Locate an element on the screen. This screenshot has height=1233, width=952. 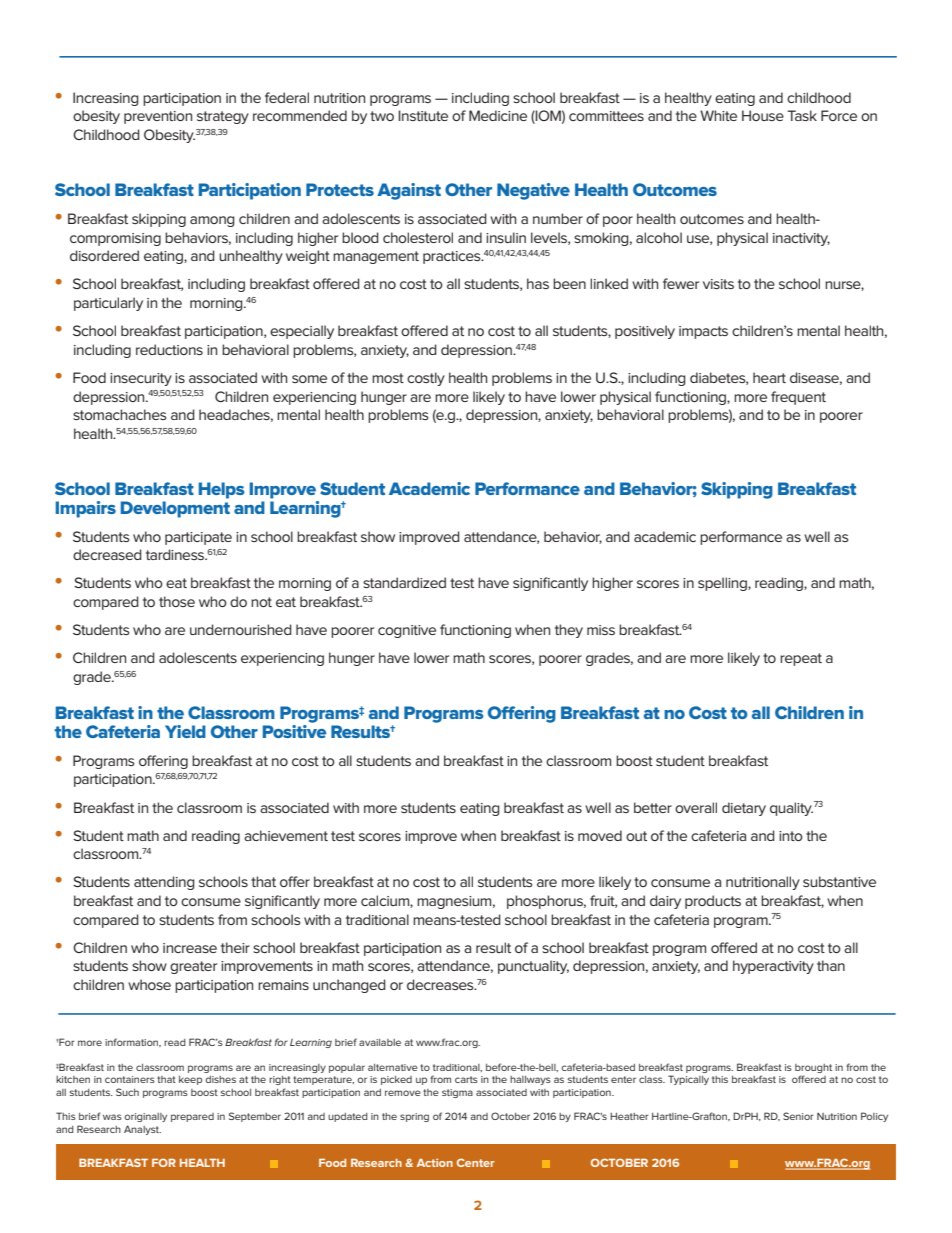
prevention is located at coordinates (158, 117).
